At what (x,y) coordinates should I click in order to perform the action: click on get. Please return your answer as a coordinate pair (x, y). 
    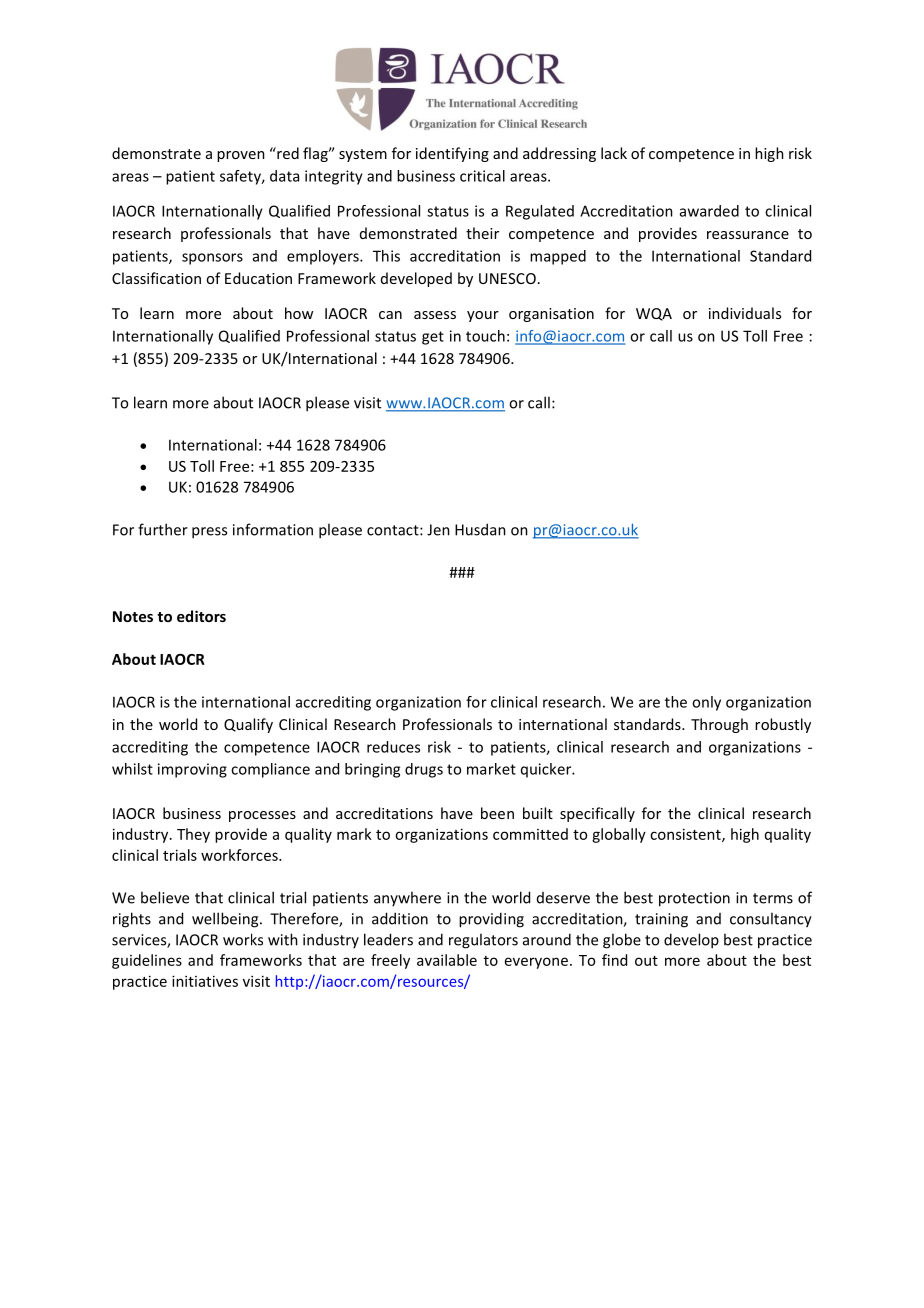
    Looking at the image, I should click on (433, 338).
